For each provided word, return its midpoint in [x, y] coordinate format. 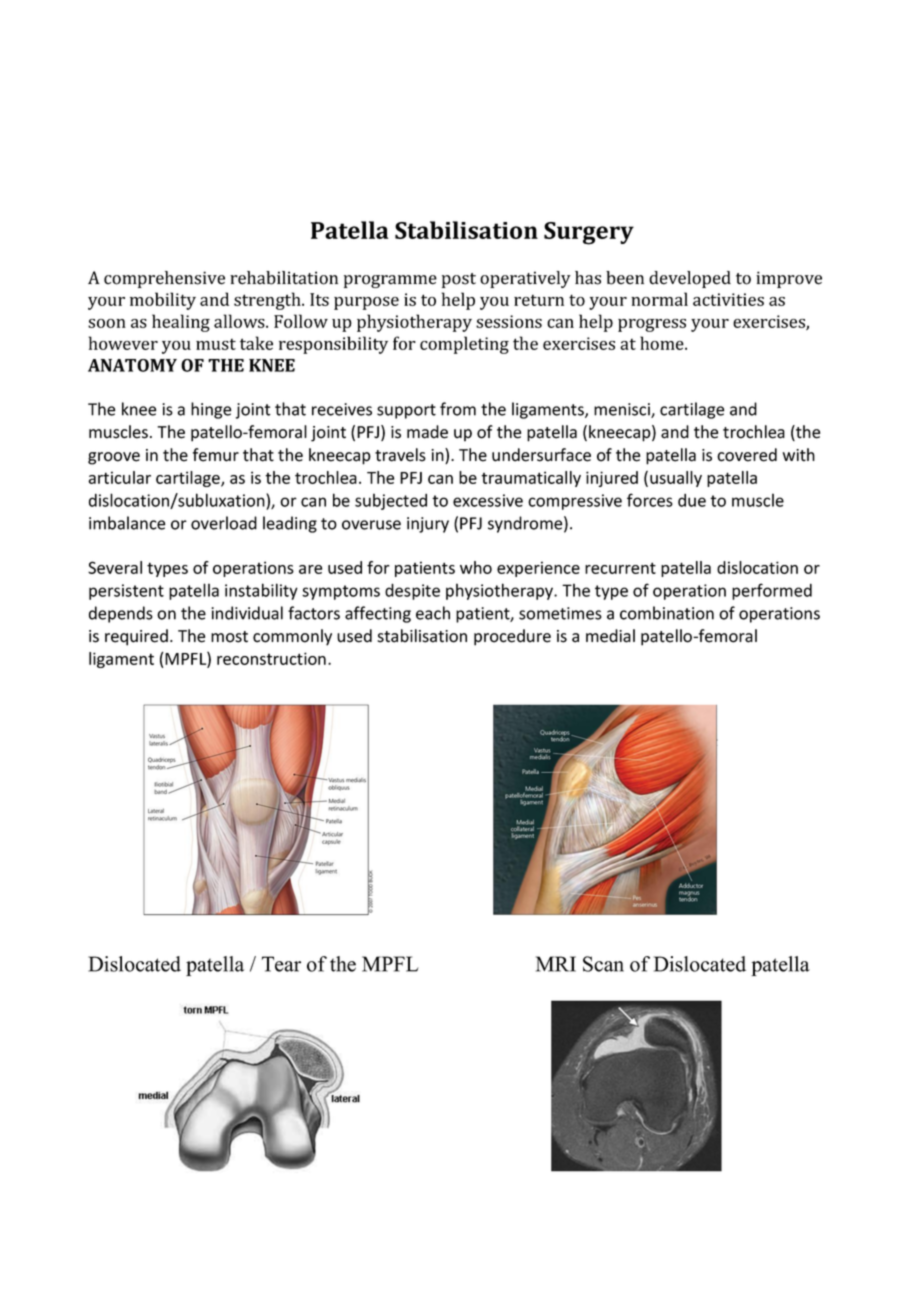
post [459, 280]
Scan [603, 964]
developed [690, 279]
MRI [556, 964]
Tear [281, 964]
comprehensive [164, 279]
